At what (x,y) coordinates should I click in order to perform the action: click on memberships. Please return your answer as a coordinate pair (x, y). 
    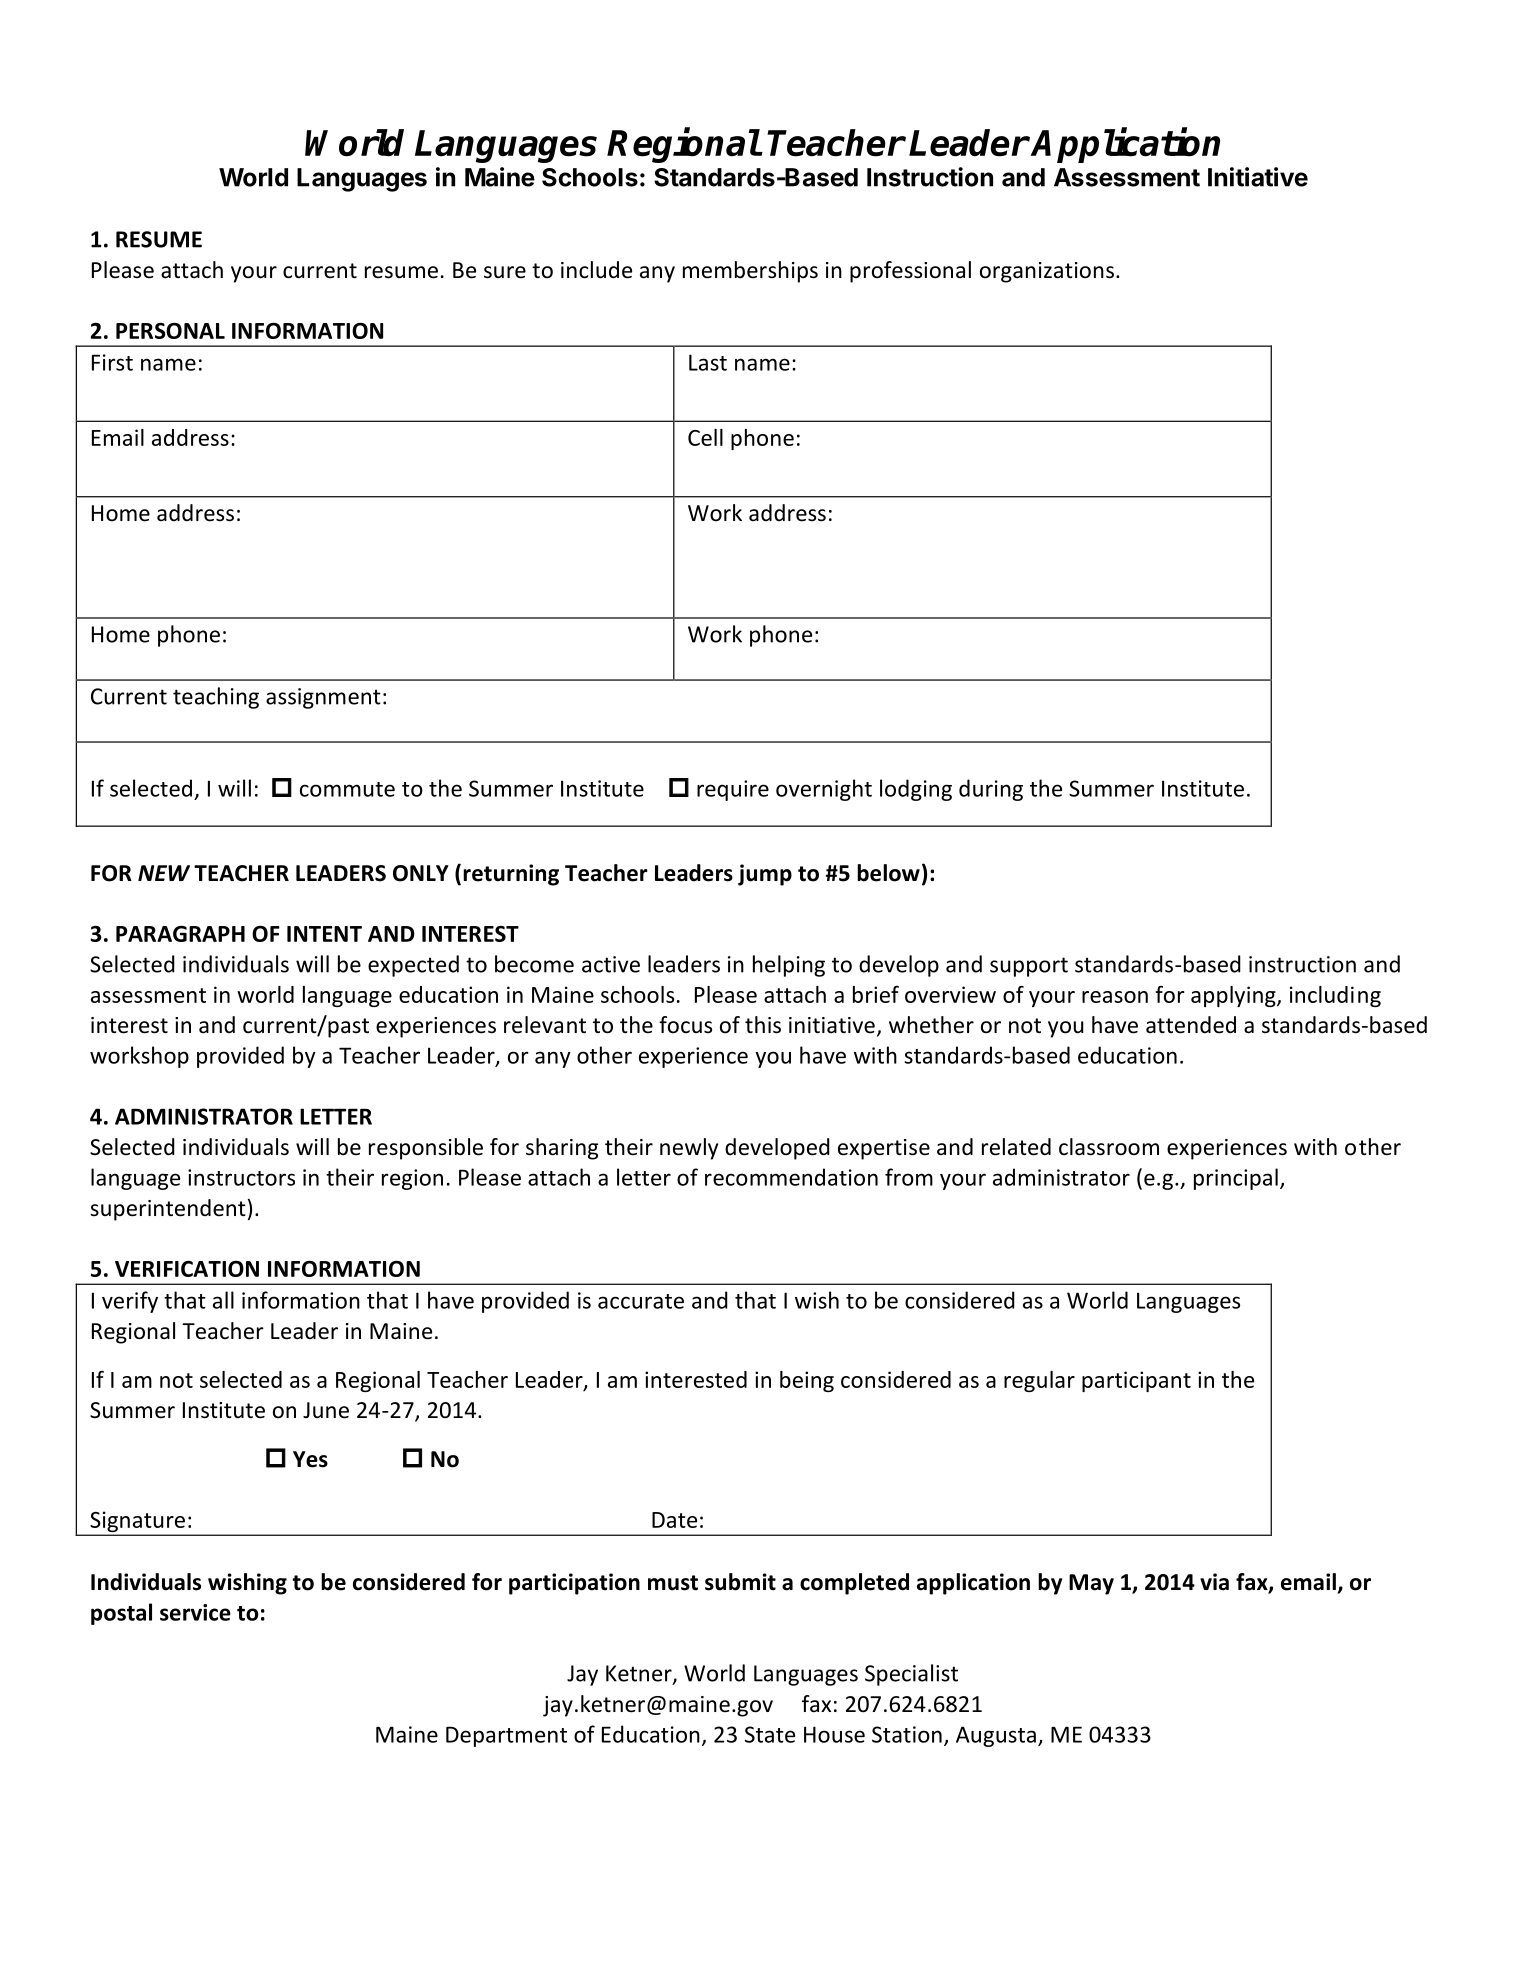
    Looking at the image, I should click on (750, 272).
